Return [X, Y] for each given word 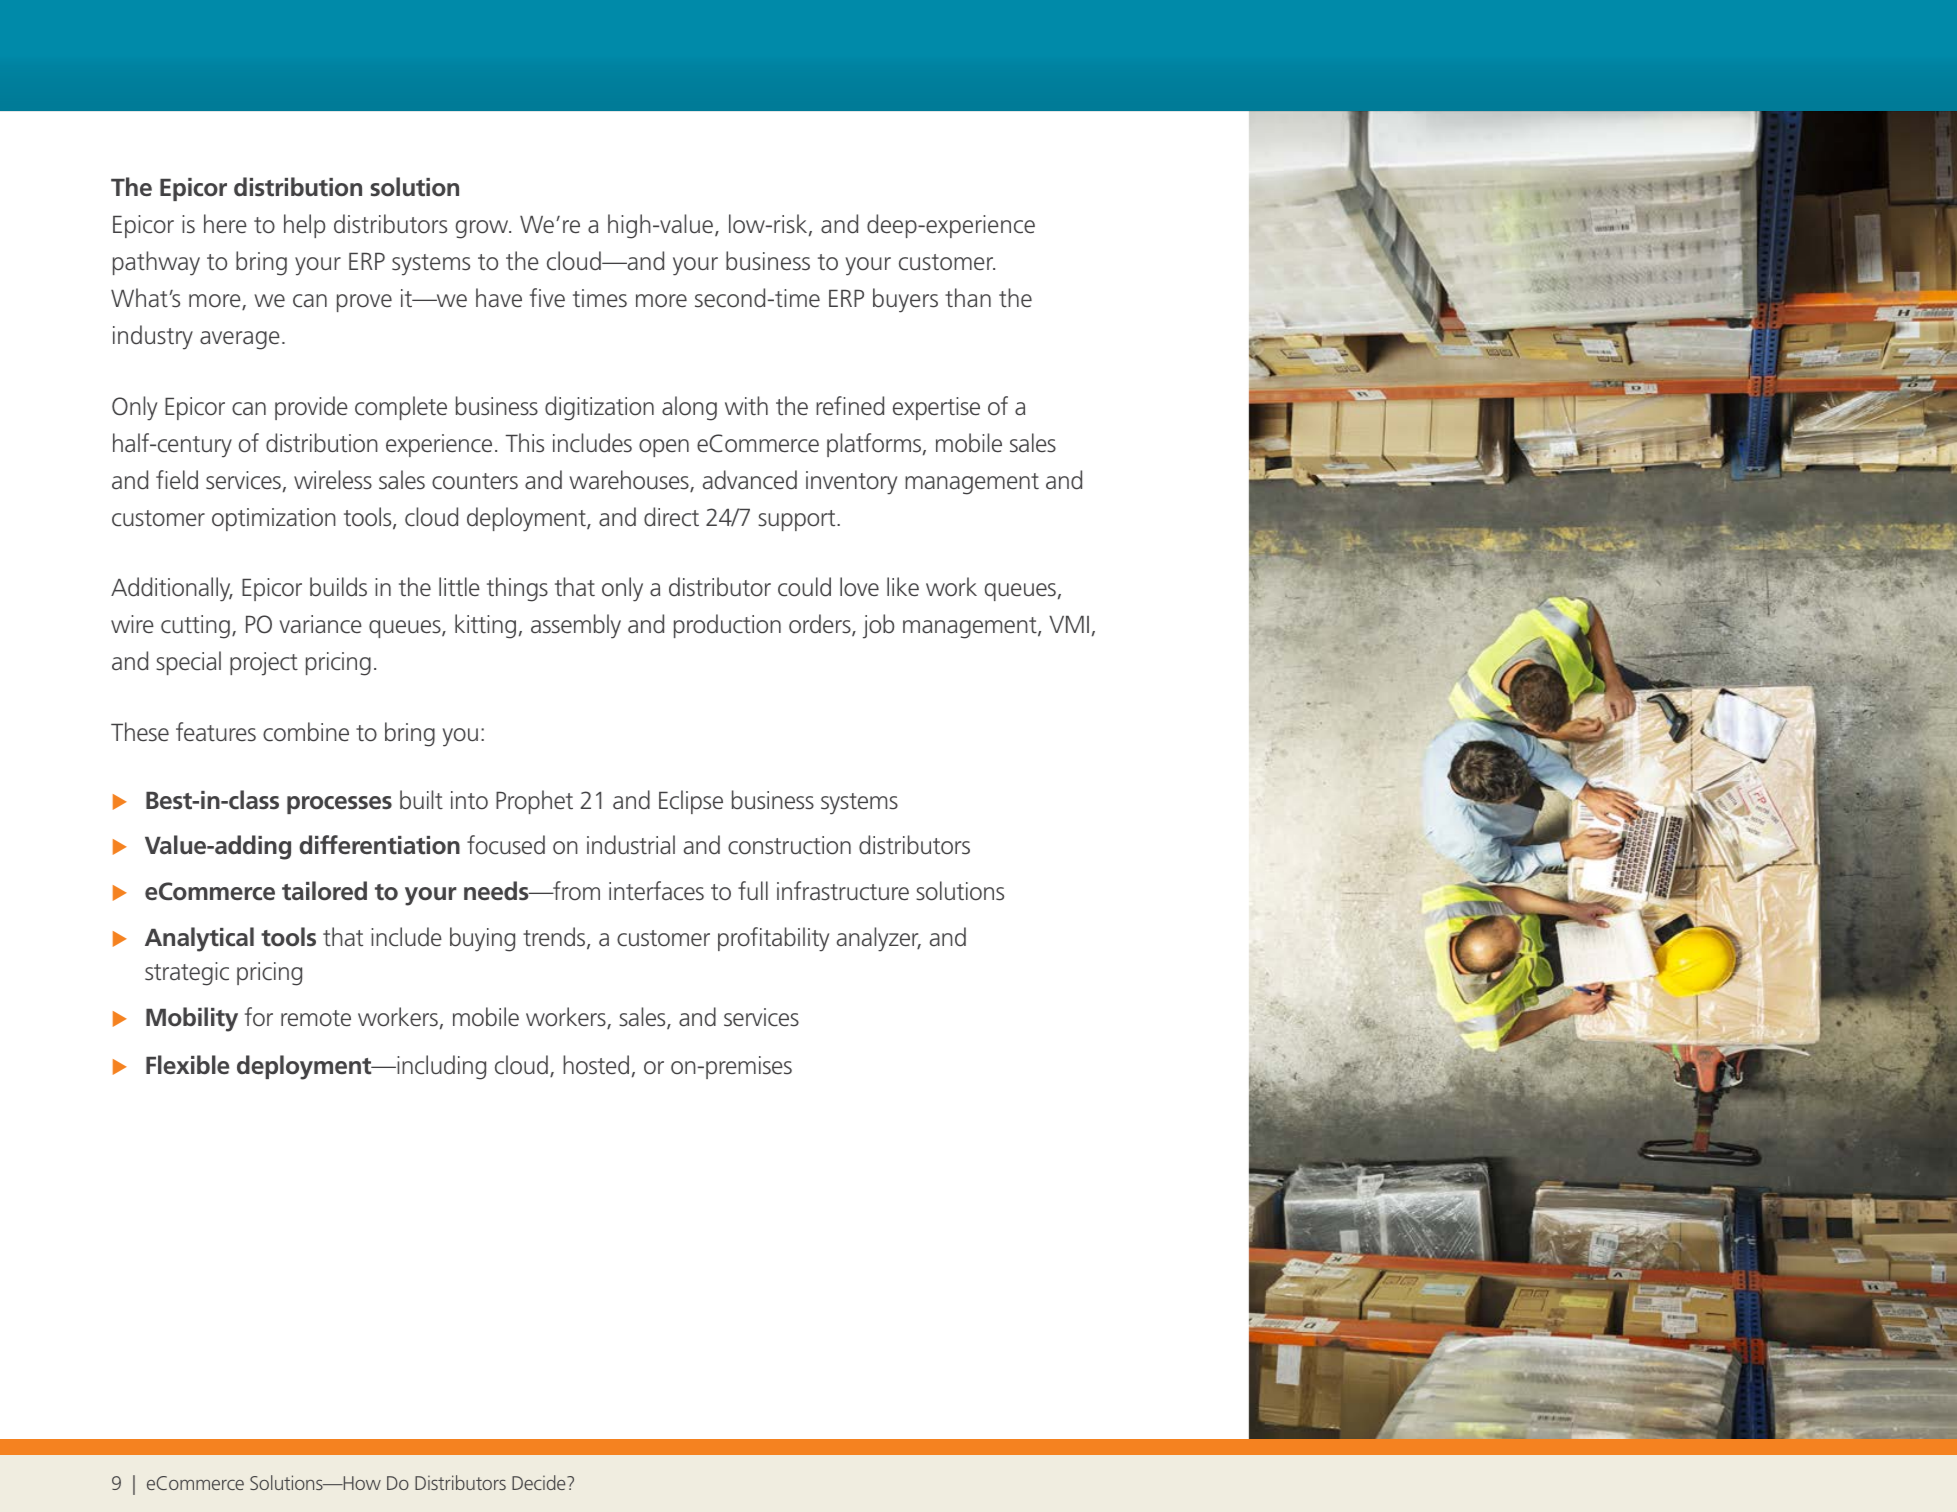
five [547, 298]
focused [506, 845]
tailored [324, 891]
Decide [540, 1482]
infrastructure [843, 891]
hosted [596, 1065]
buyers [905, 300]
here [225, 224]
